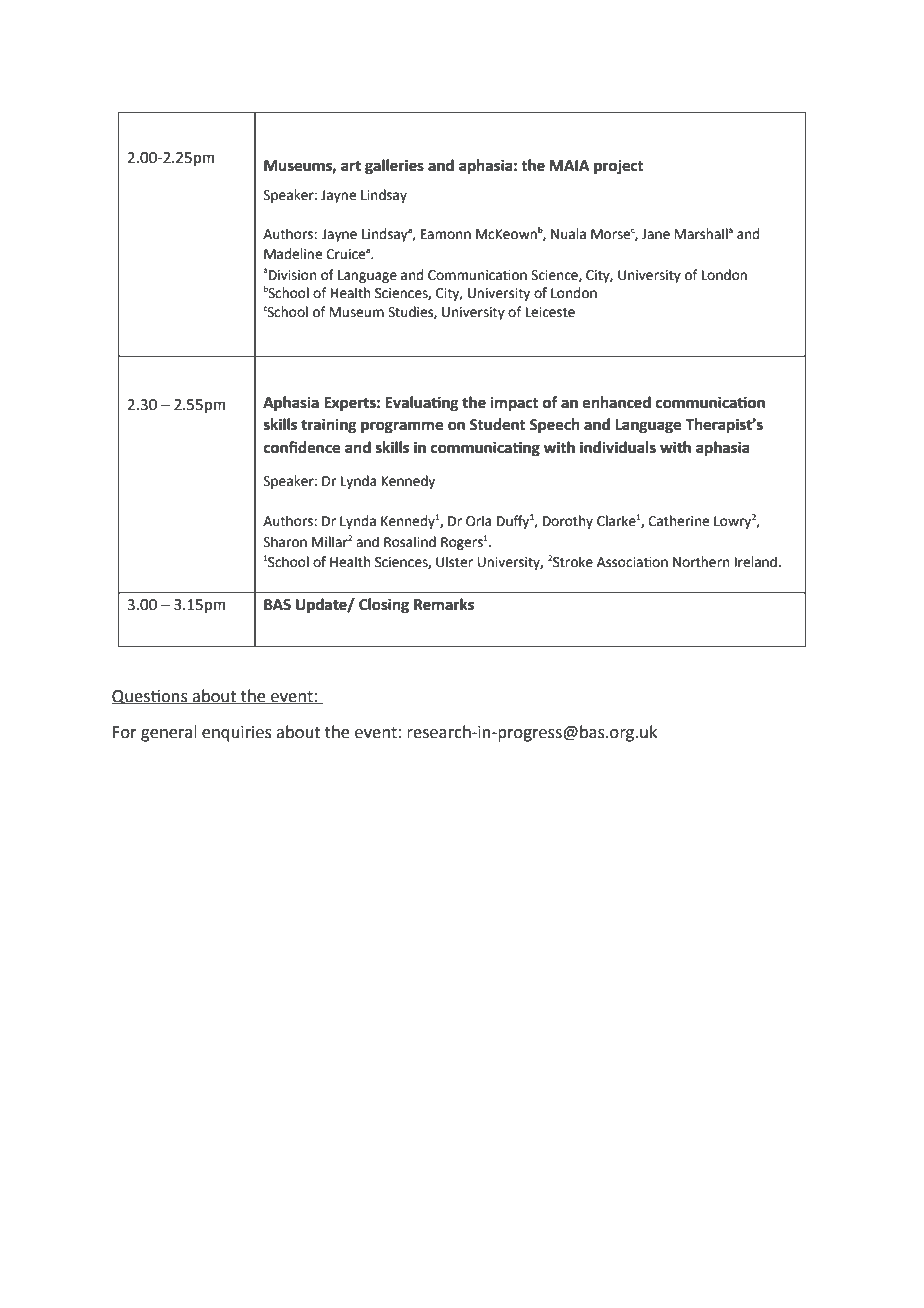 The width and height of the page is (924, 1308). I want to click on communicating, so click(485, 449).
